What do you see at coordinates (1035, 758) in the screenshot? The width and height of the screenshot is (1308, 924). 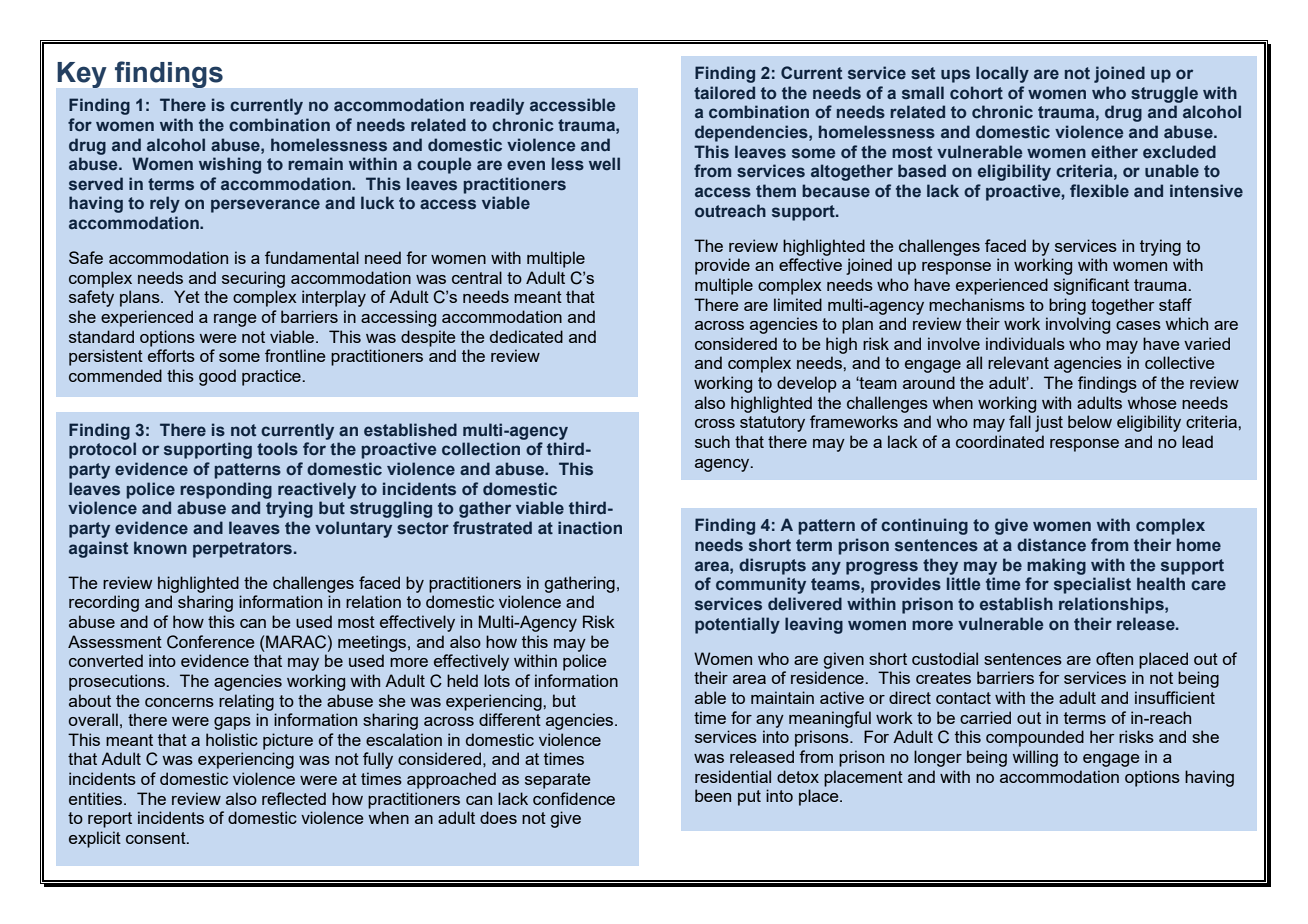 I see `willing` at bounding box center [1035, 758].
